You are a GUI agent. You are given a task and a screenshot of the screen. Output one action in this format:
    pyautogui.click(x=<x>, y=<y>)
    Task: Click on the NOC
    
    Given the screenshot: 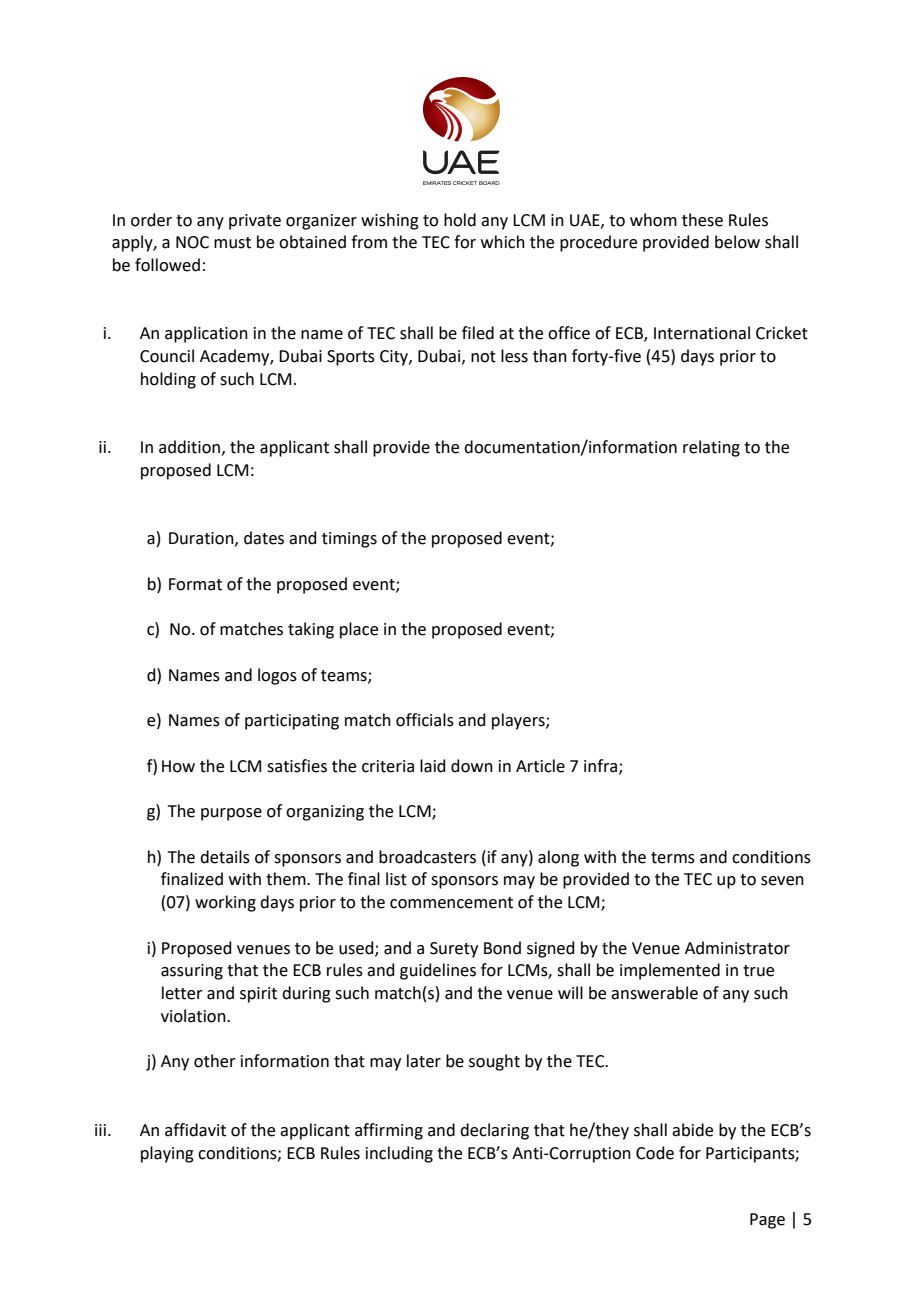 What is the action you would take?
    pyautogui.click(x=192, y=242)
